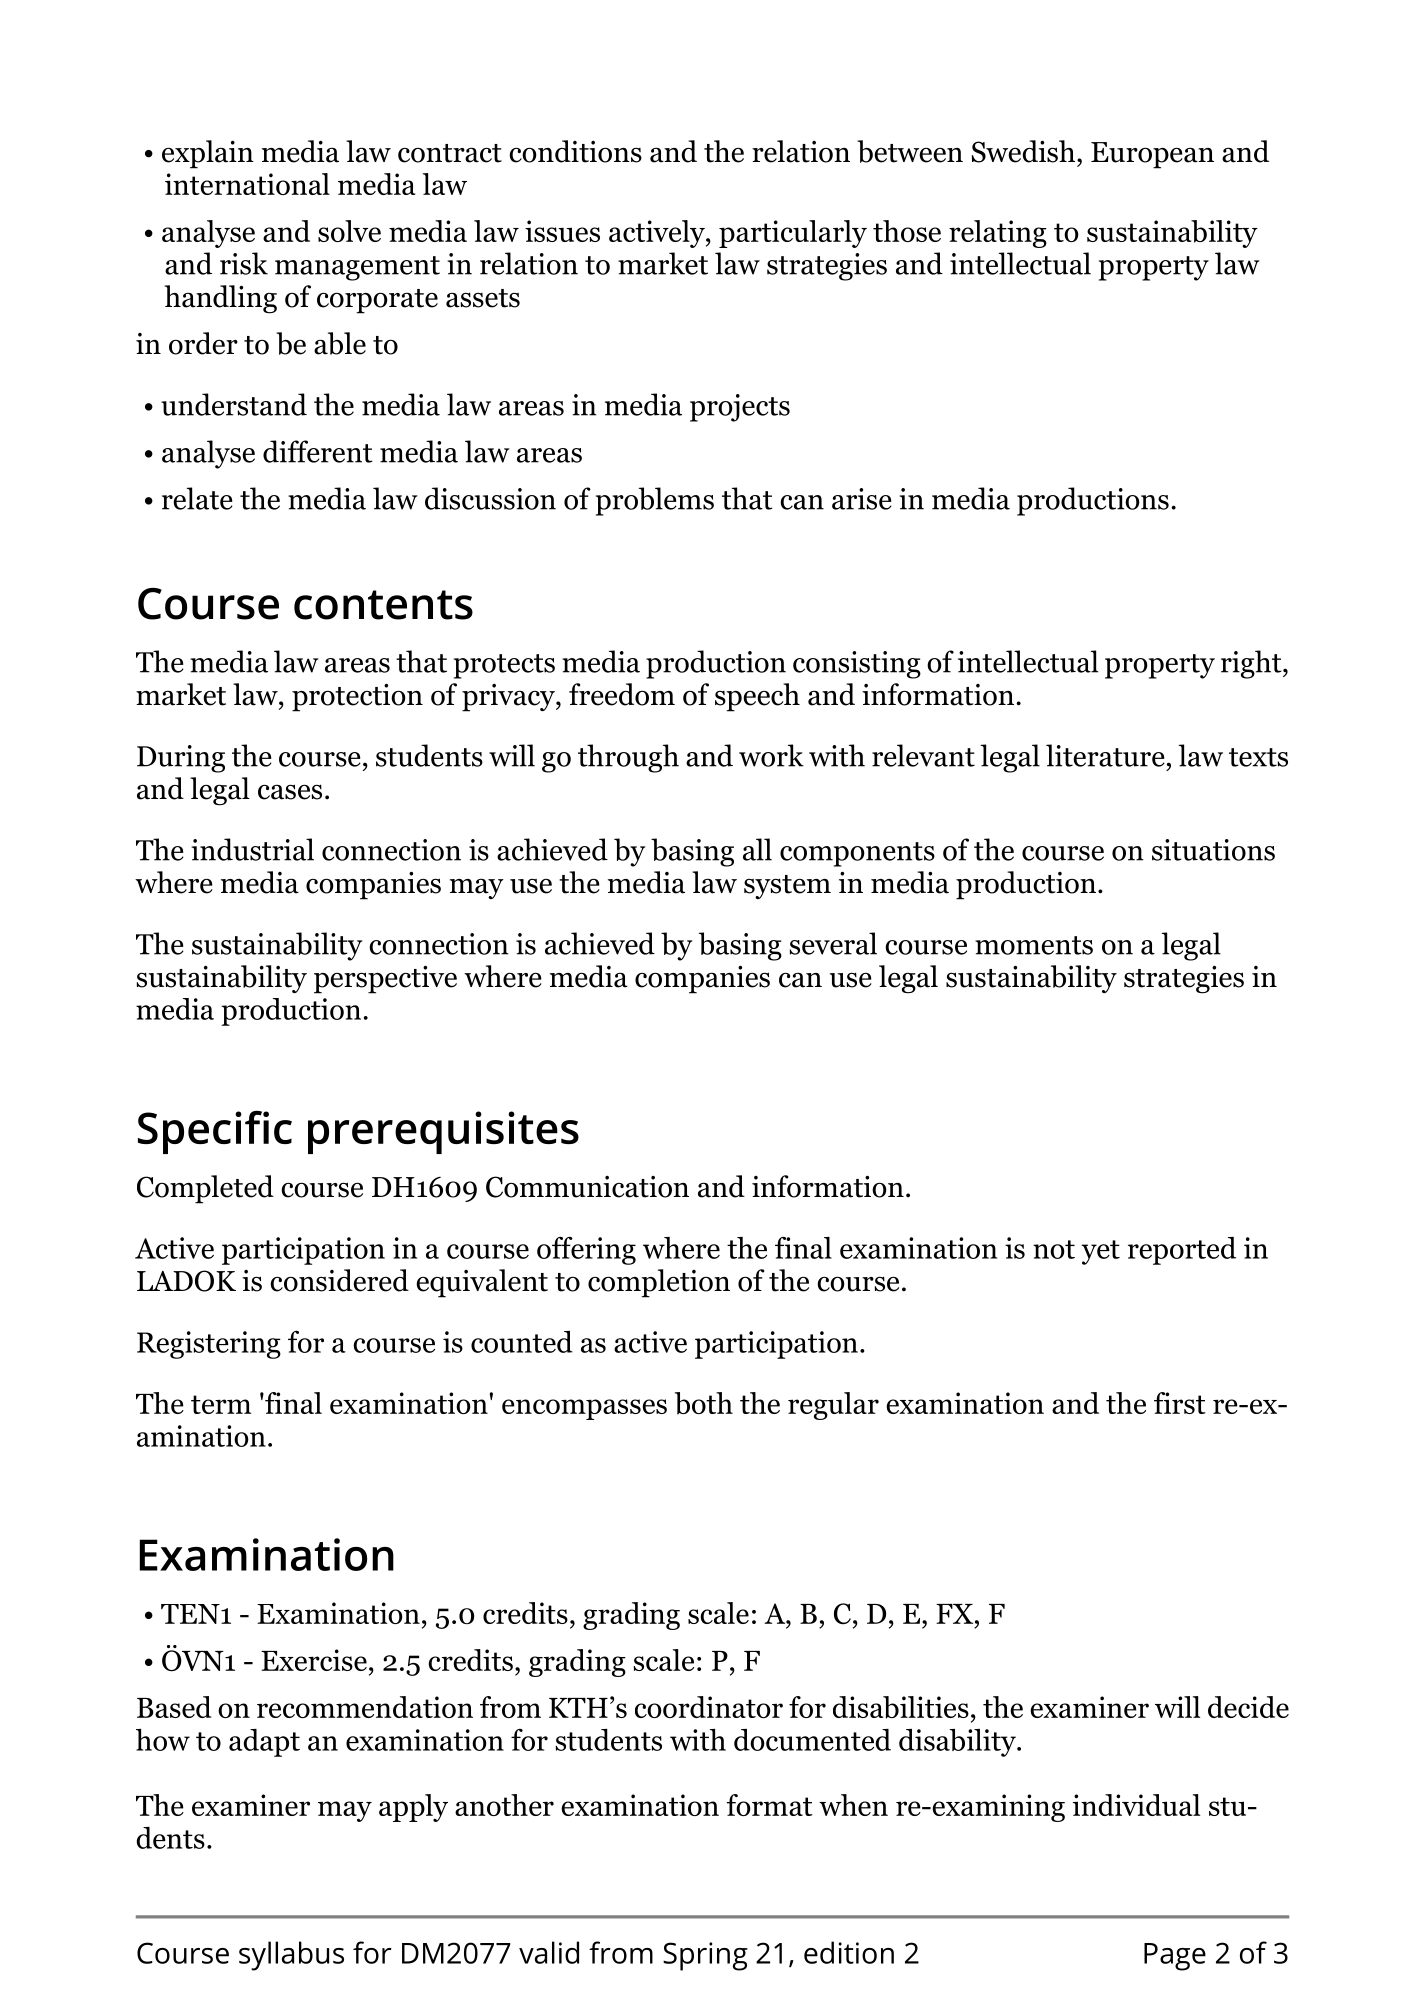 This document has height=2015, width=1425. What do you see at coordinates (1152, 155) in the document?
I see `European` at bounding box center [1152, 155].
